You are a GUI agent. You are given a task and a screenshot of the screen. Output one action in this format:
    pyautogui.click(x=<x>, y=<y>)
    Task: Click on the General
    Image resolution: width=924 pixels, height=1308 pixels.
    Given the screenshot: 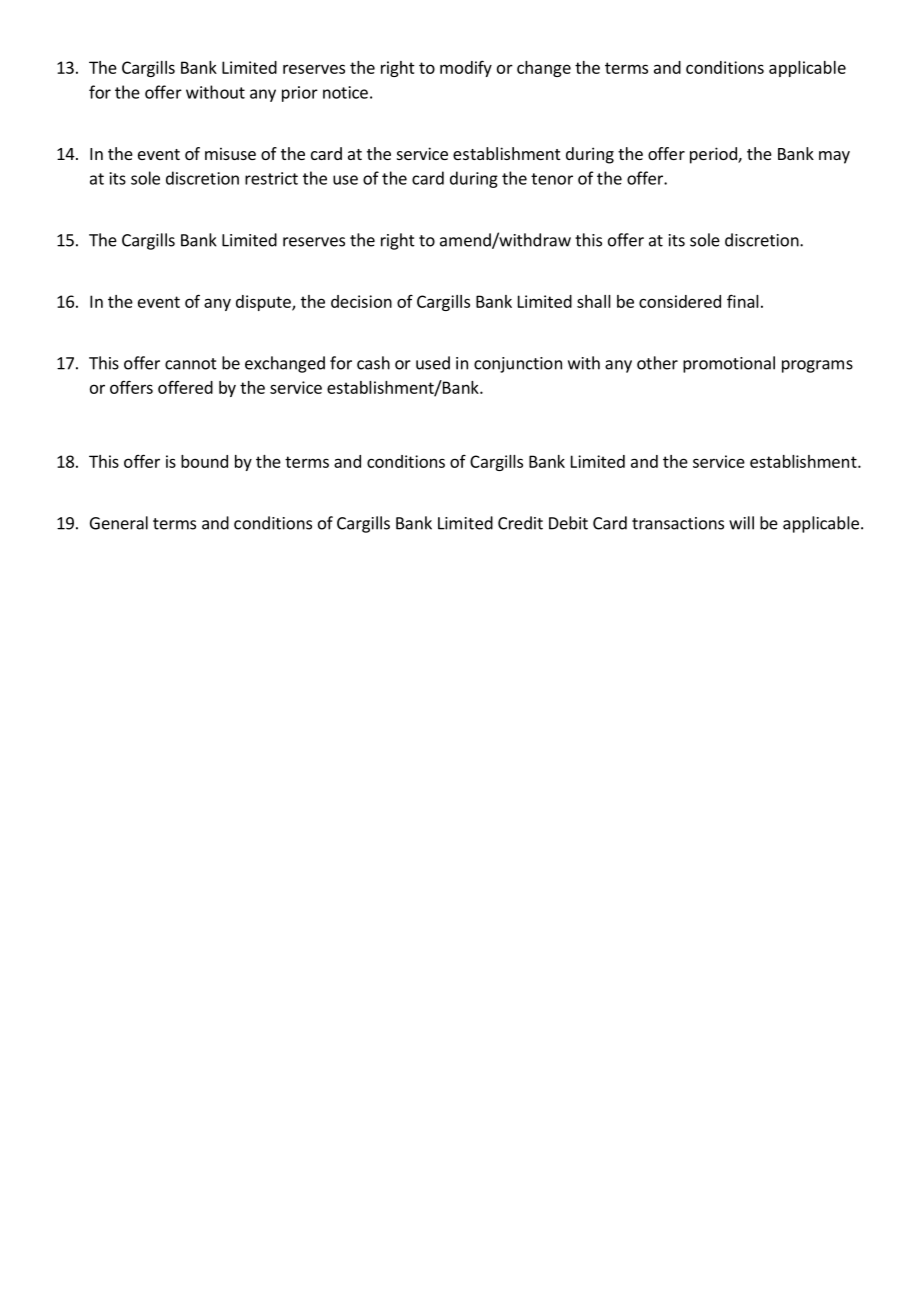 What is the action you would take?
    pyautogui.click(x=119, y=523)
